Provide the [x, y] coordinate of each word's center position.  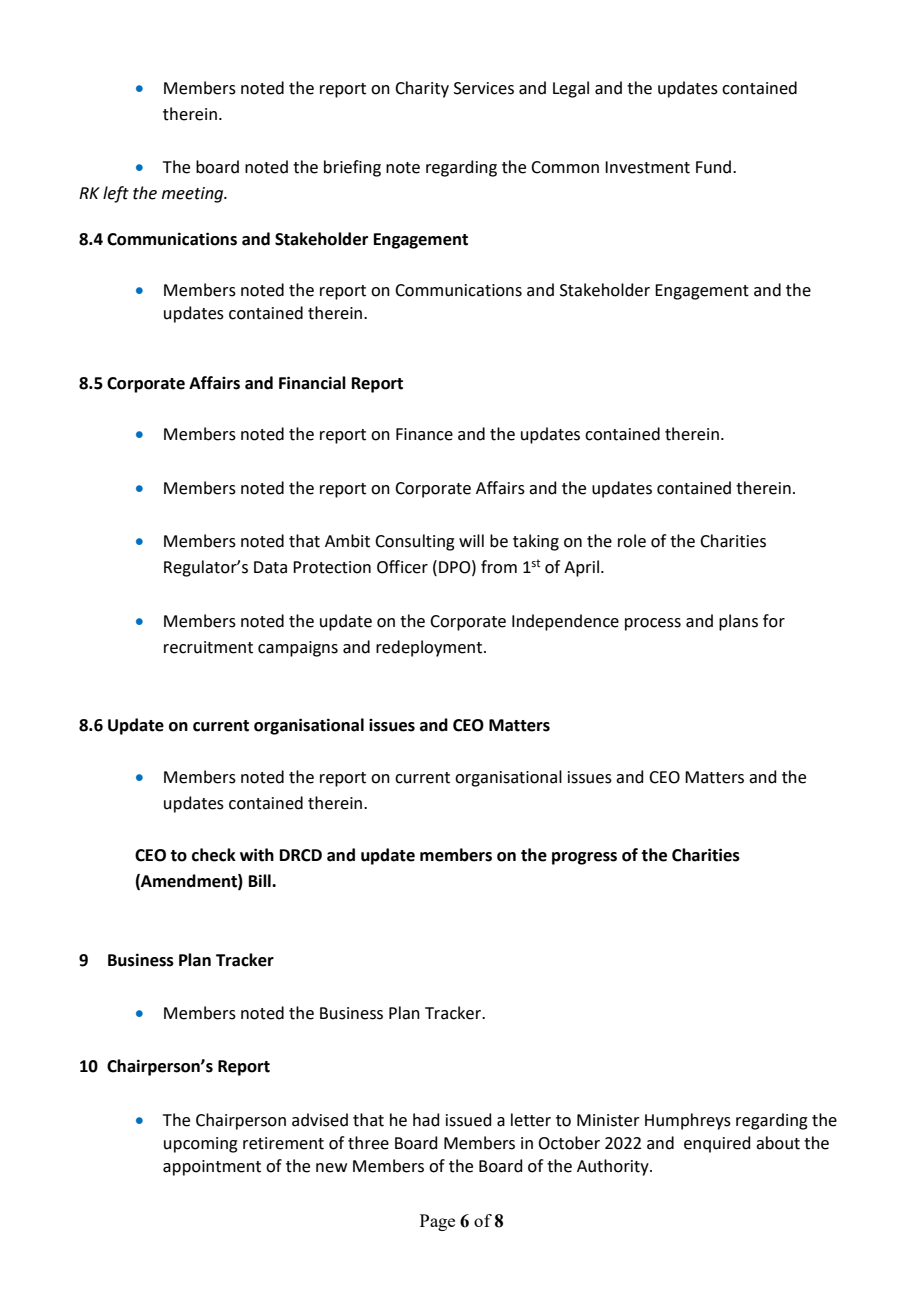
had [426, 1120]
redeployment [430, 648]
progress [584, 858]
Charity [422, 89]
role [632, 541]
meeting [194, 195]
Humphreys [688, 1121]
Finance [424, 434]
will [471, 540]
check [214, 855]
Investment [647, 167]
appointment [212, 1168]
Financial [312, 383]
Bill [261, 880]
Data [270, 567]
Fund [715, 167]
